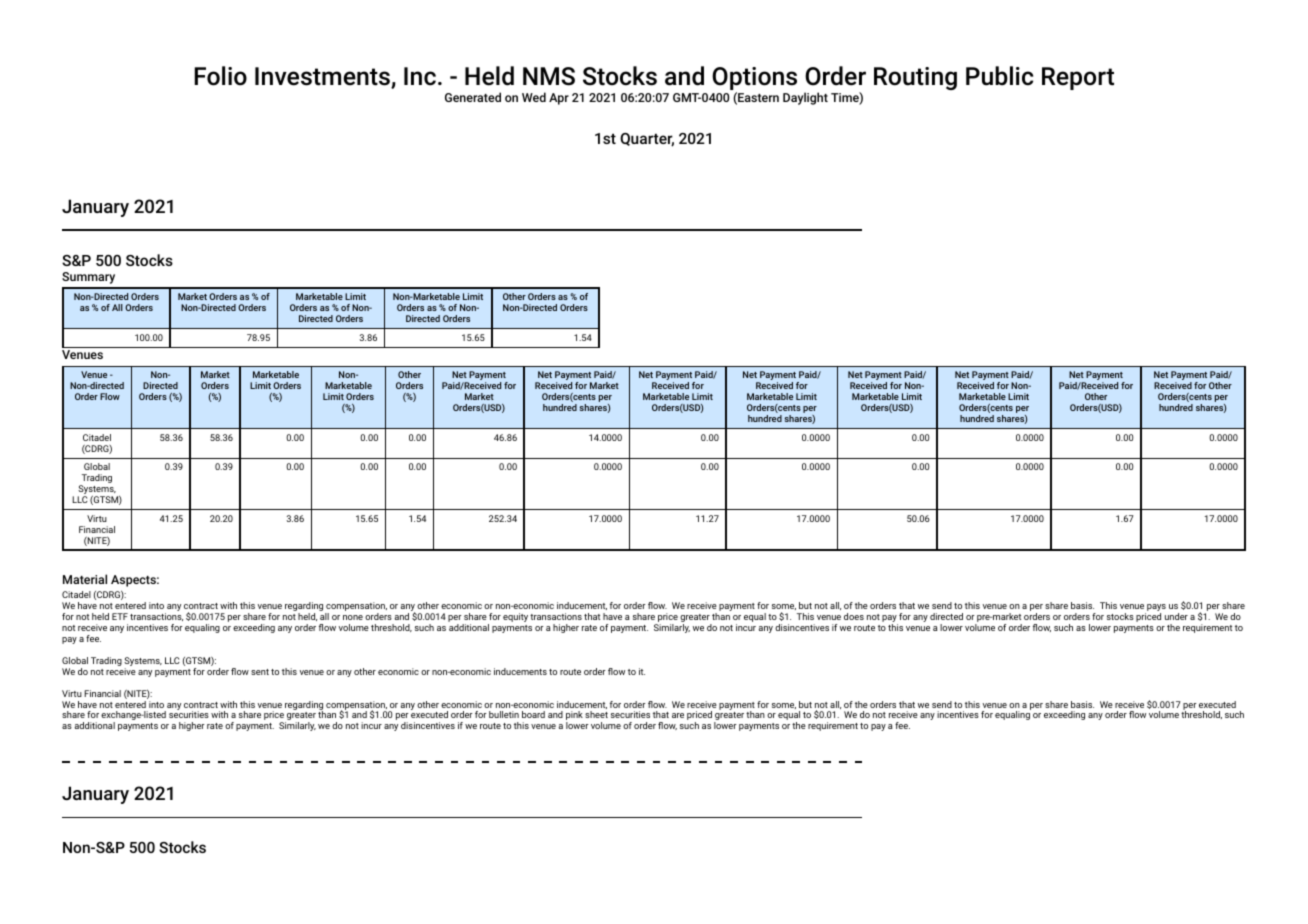  I want to click on Material, so click(85, 579).
